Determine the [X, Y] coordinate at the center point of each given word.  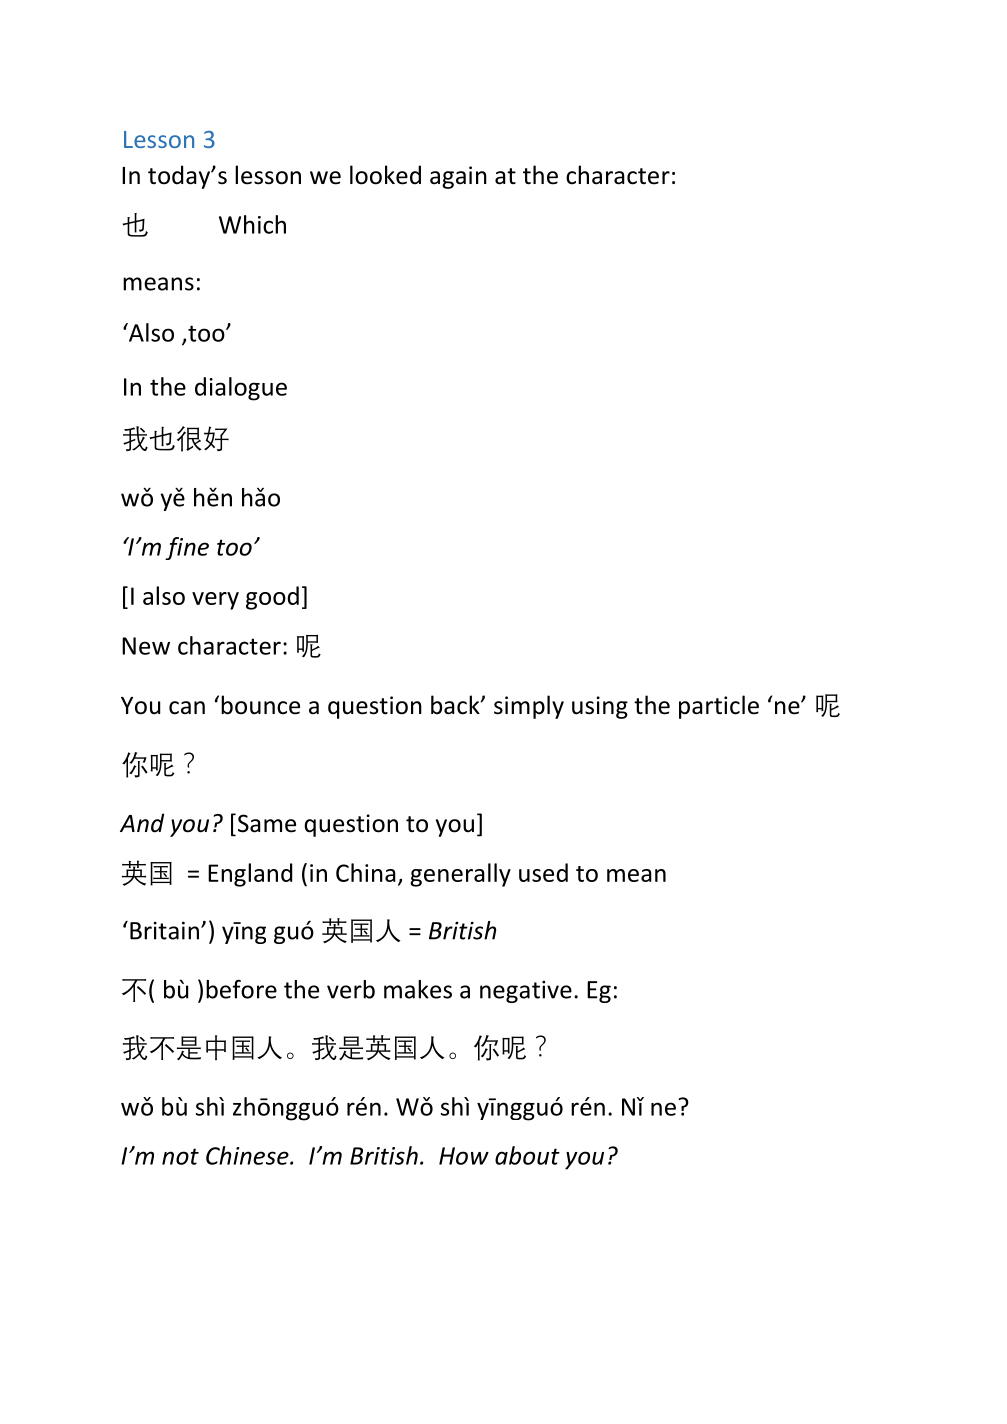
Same [265, 823]
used [543, 872]
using [600, 707]
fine [187, 548]
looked [385, 175]
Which [252, 224]
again [458, 177]
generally [460, 875]
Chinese [248, 1155]
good [272, 598]
